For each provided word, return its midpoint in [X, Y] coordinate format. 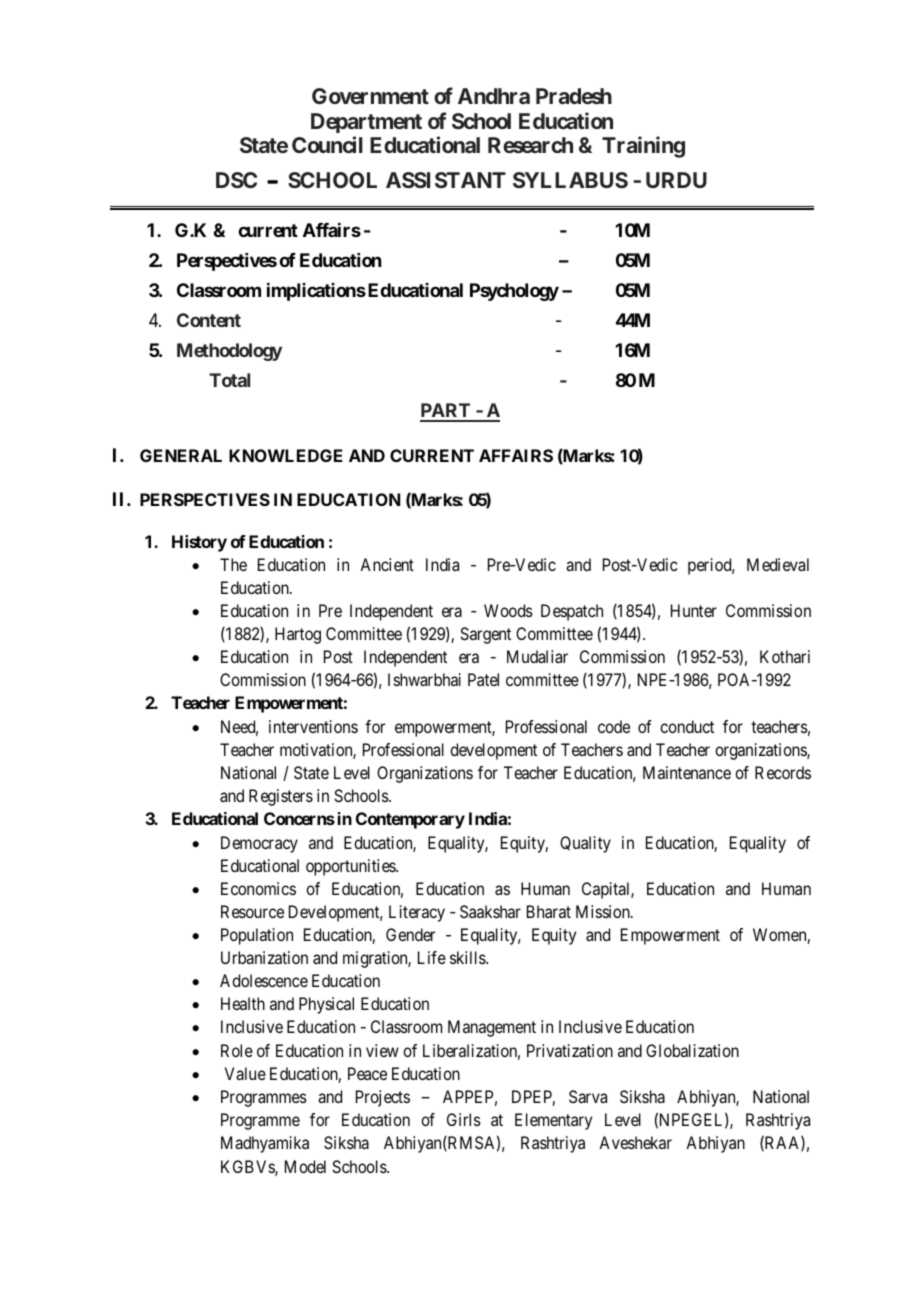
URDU [676, 180]
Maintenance [687, 772]
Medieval [778, 564]
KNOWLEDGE [286, 455]
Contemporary [410, 820]
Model [305, 1166]
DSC [236, 180]
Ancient [387, 564]
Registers [281, 797]
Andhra [494, 96]
